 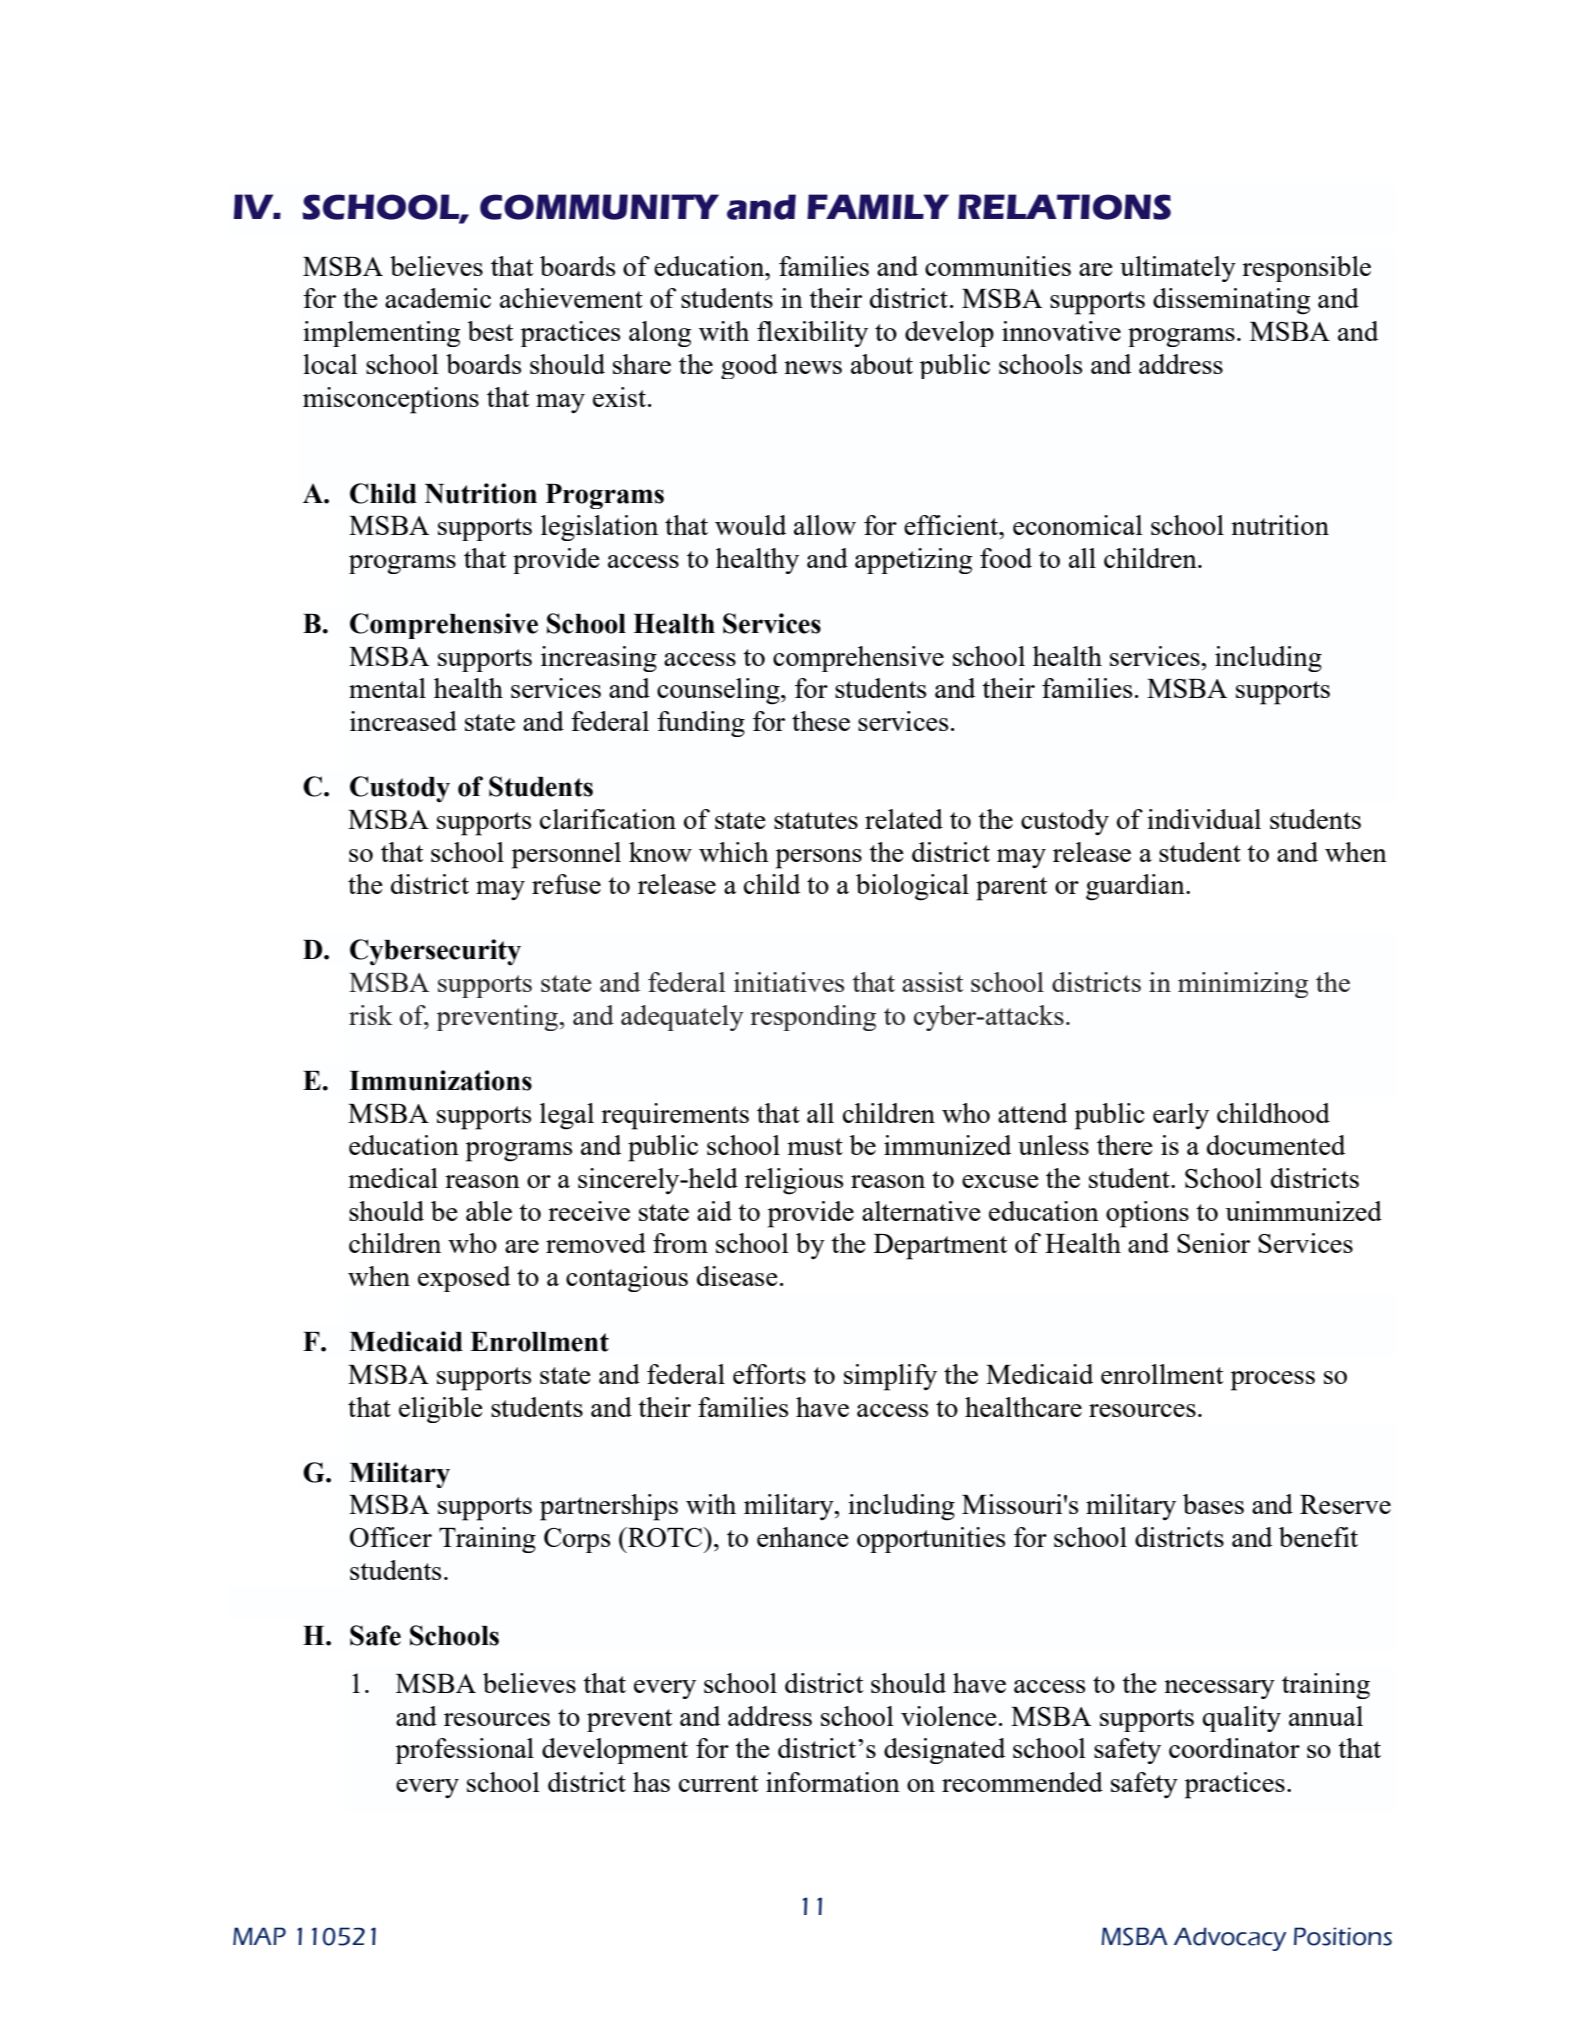 What do you see at coordinates (1178, 269) in the document?
I see `ultimately` at bounding box center [1178, 269].
